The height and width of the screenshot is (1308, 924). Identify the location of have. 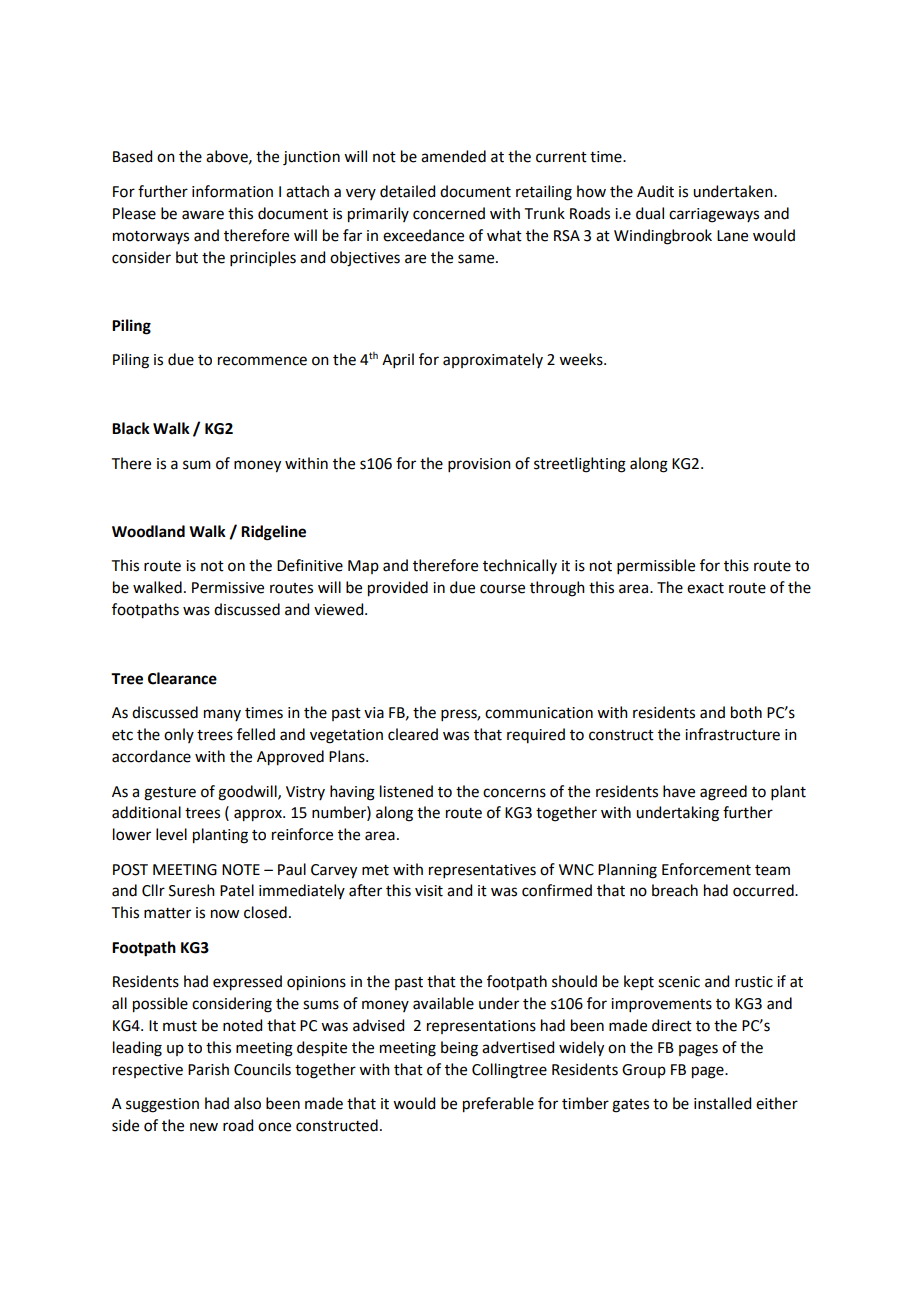
(679, 791).
